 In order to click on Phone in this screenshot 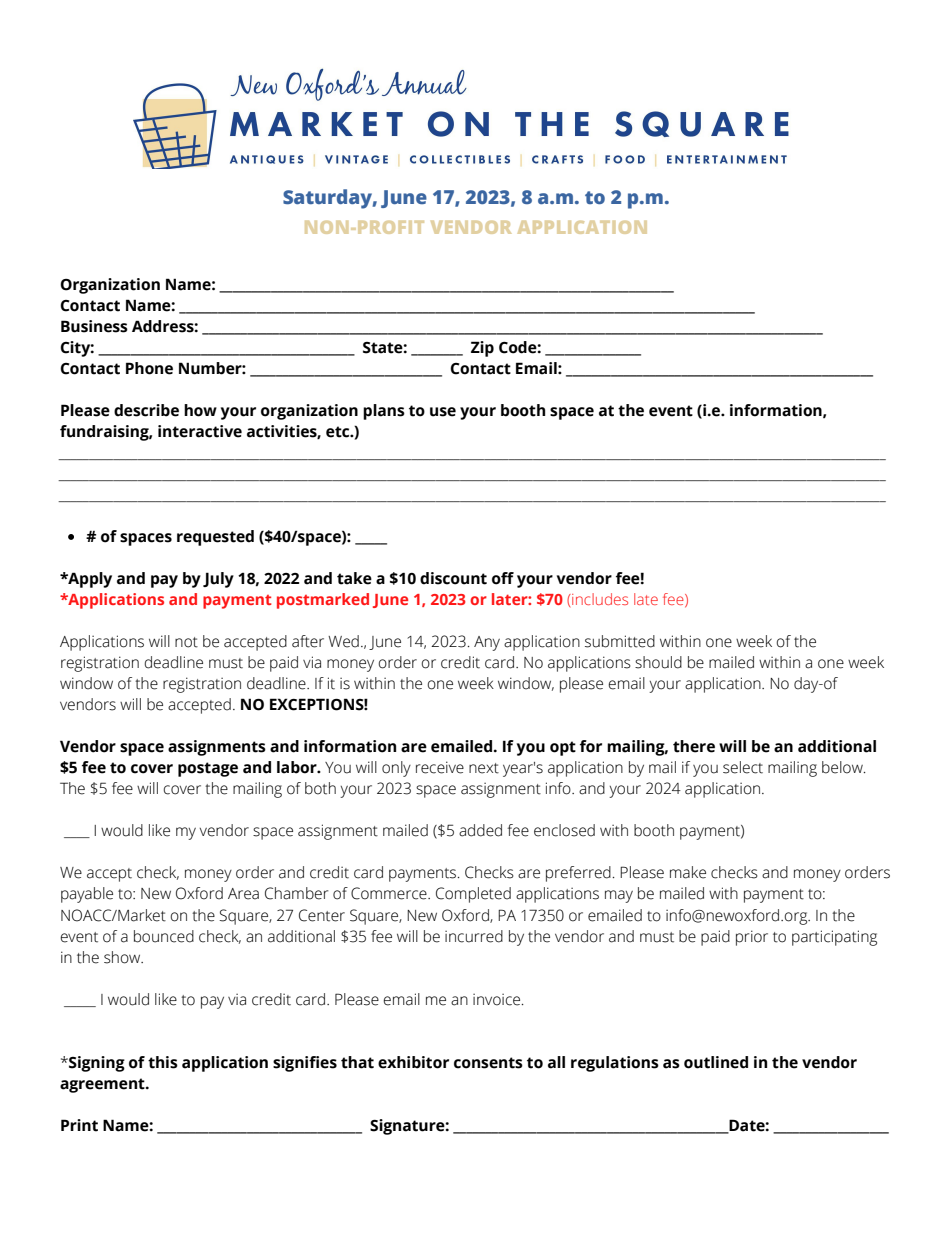, I will do `click(149, 368)`.
